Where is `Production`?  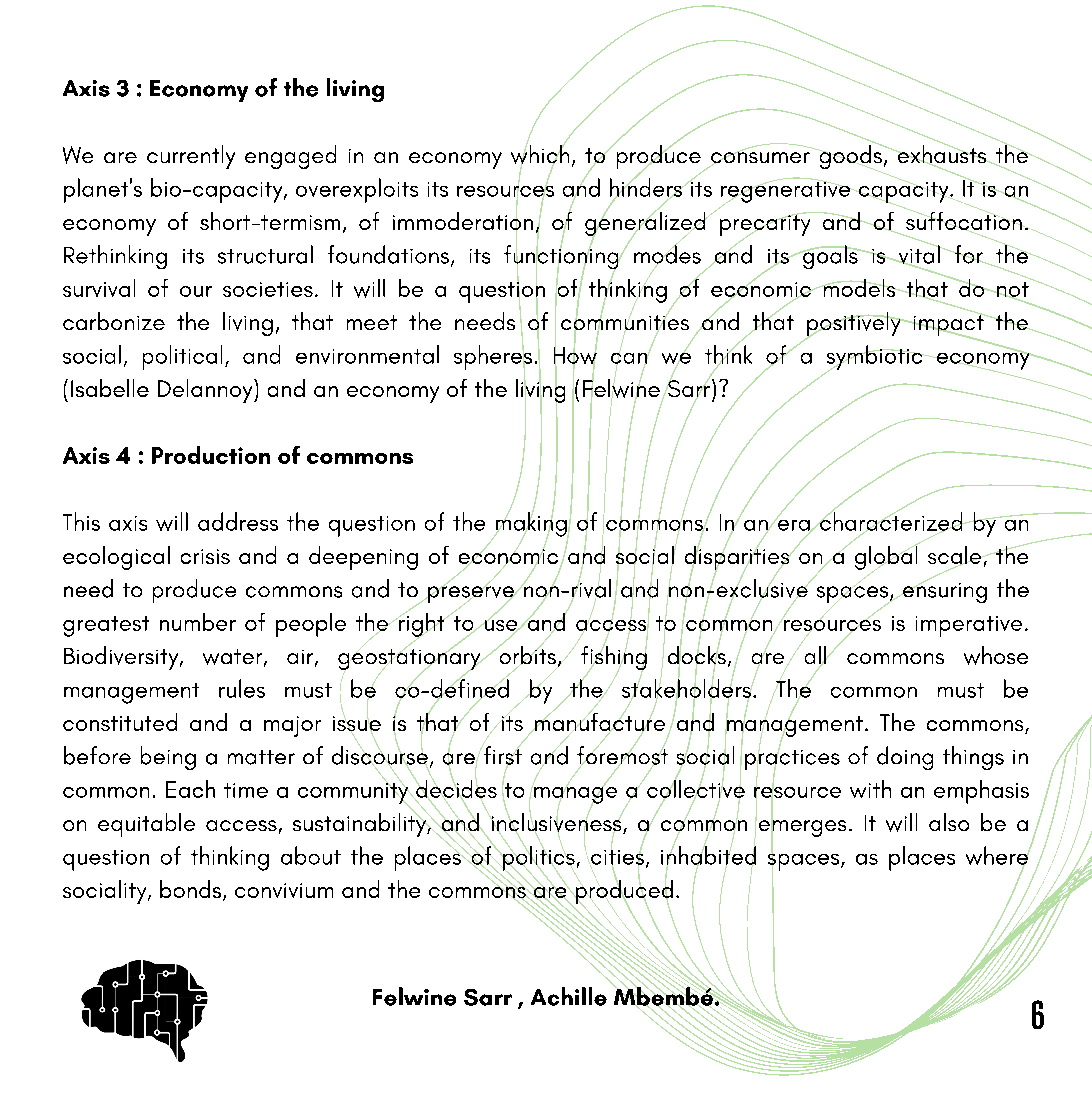
Production is located at coordinates (211, 455).
